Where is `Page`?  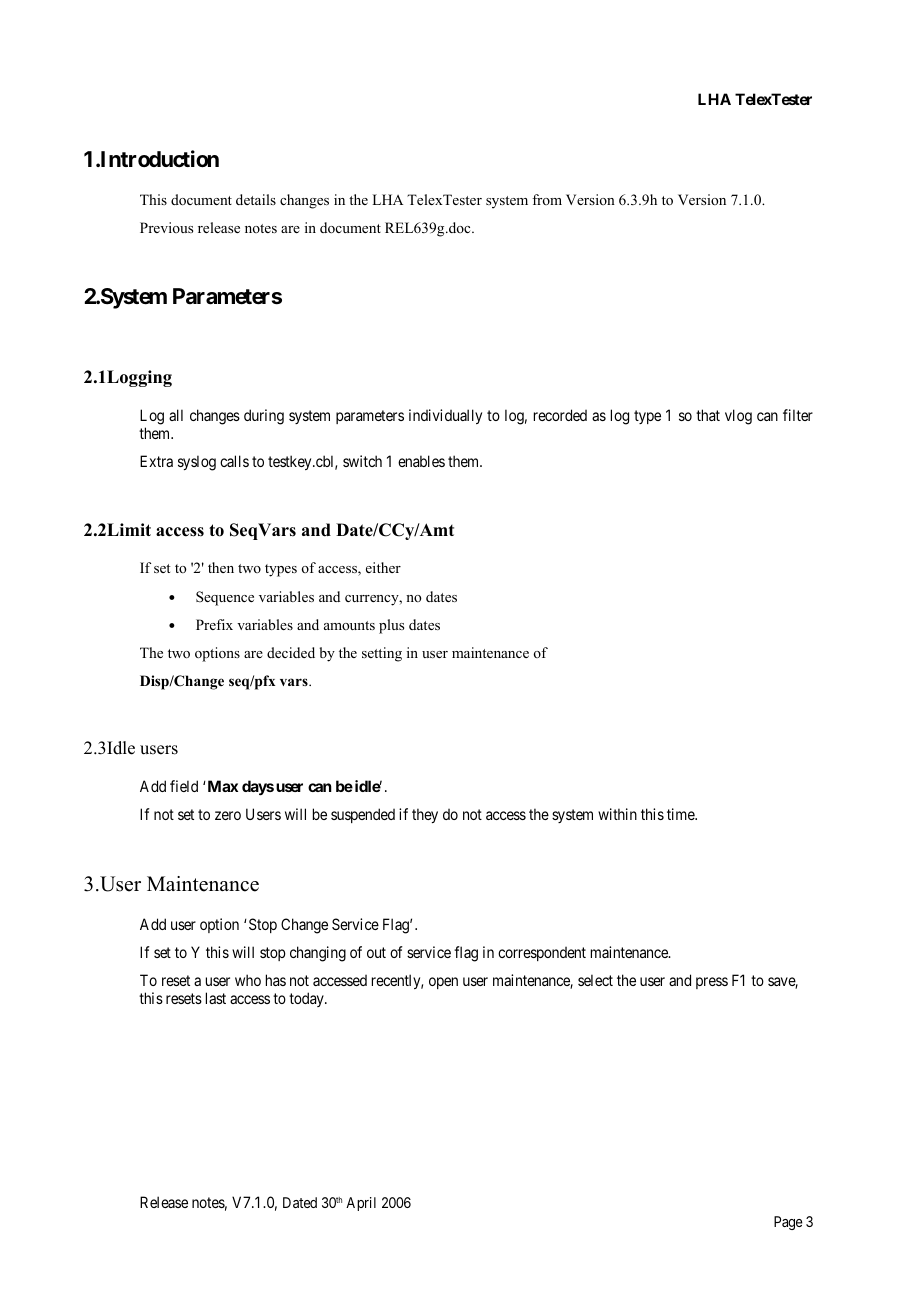
Page is located at coordinates (788, 1223).
